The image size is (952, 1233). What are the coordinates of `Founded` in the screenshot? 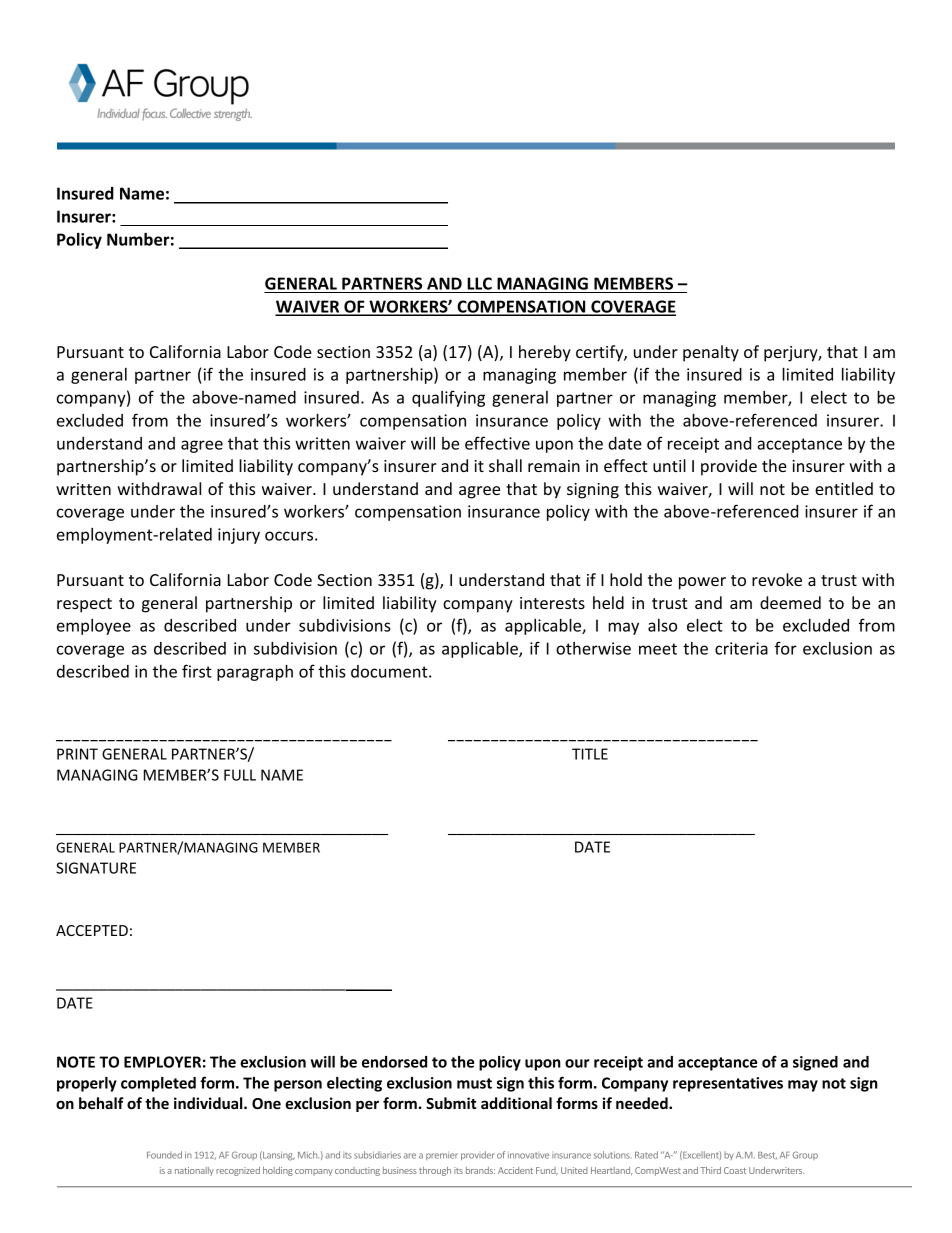 It's located at (164, 1155).
